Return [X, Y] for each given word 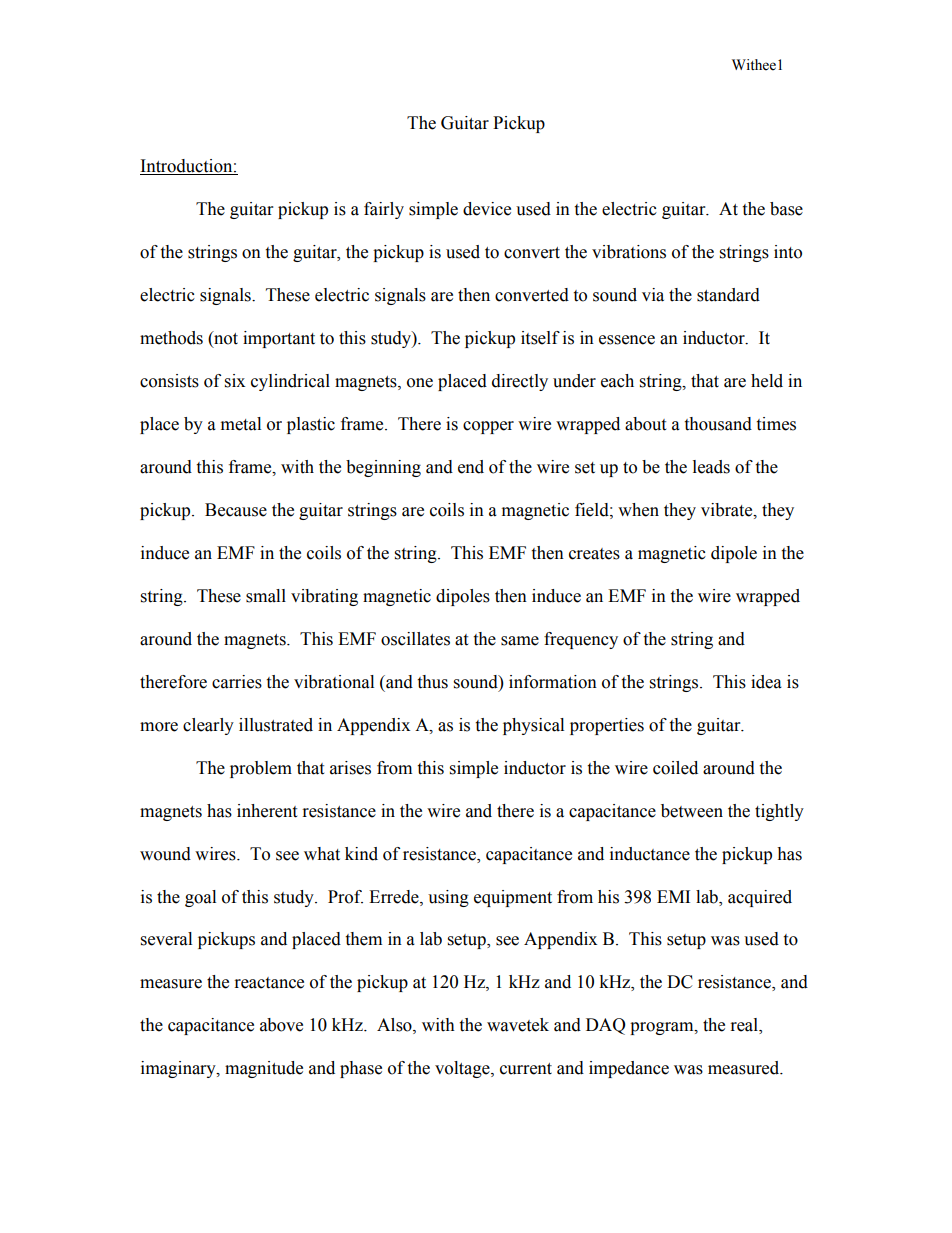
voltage [463, 1069]
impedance [629, 1069]
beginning [383, 468]
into [788, 252]
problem [261, 769]
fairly [384, 210]
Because [236, 510]
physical [533, 726]
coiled [675, 768]
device [487, 209]
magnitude [264, 1069]
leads [711, 467]
